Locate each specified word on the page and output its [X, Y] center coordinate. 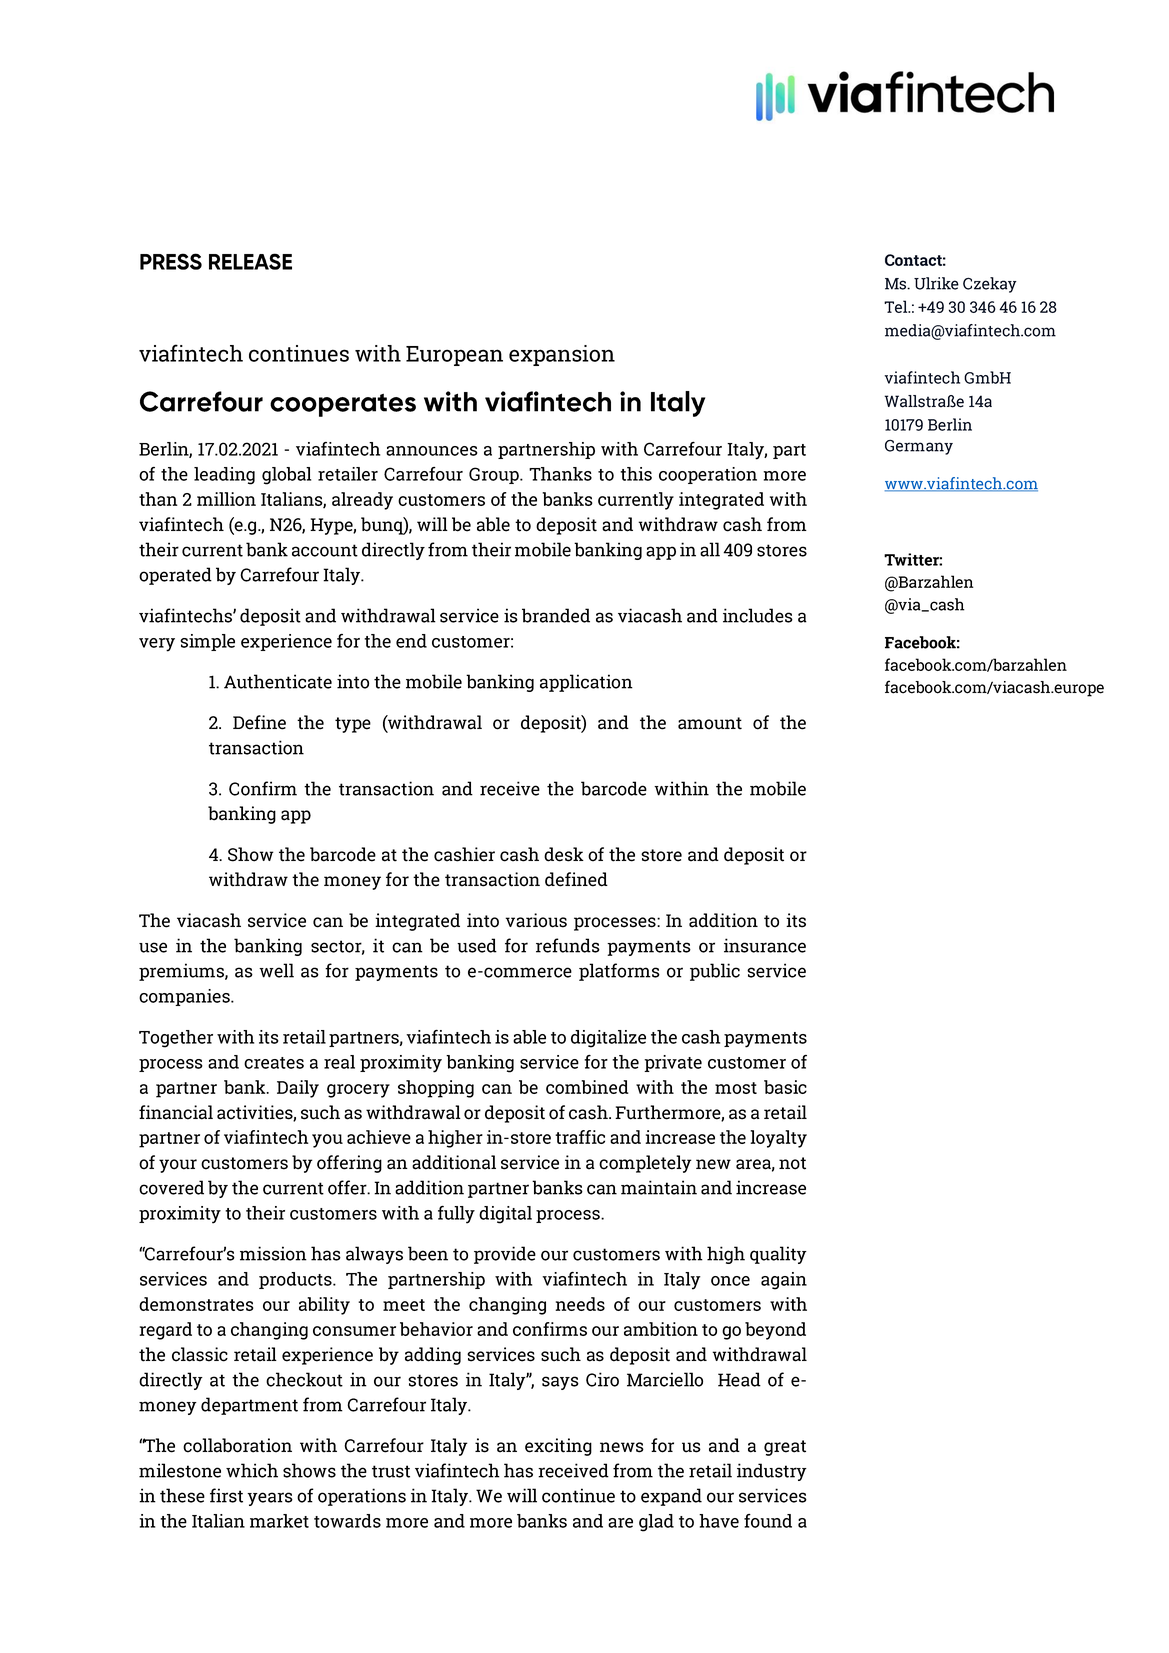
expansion [562, 355]
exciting [558, 1447]
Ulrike [936, 283]
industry [772, 1472]
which [252, 1470]
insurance [765, 945]
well [276, 970]
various [536, 920]
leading [224, 476]
